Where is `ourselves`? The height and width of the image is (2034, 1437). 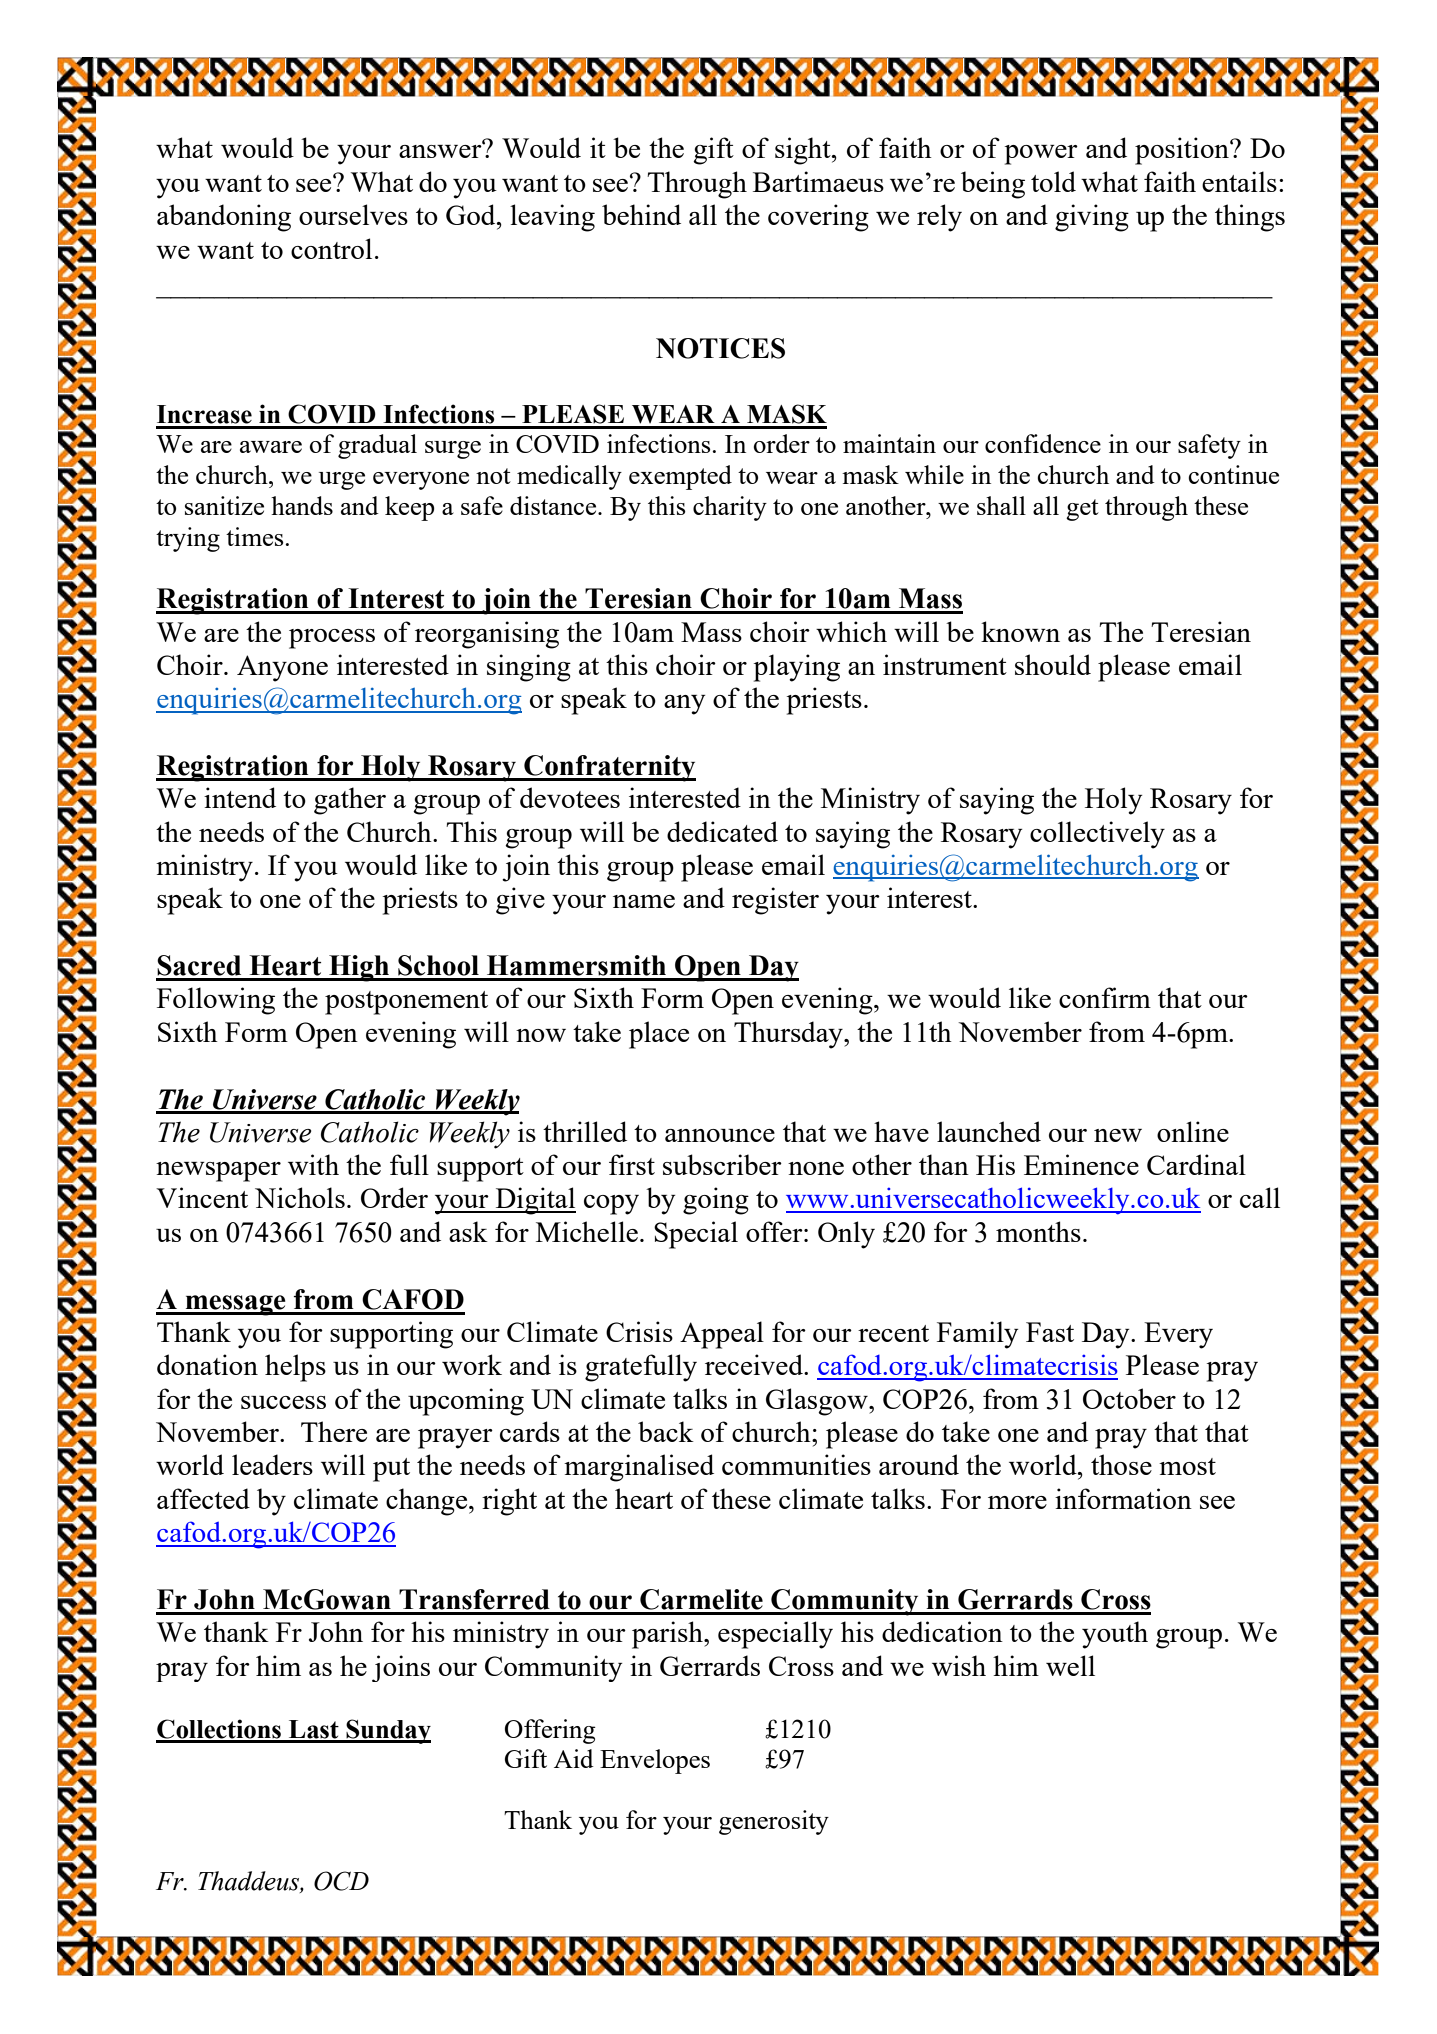
ourselves is located at coordinates (353, 214).
